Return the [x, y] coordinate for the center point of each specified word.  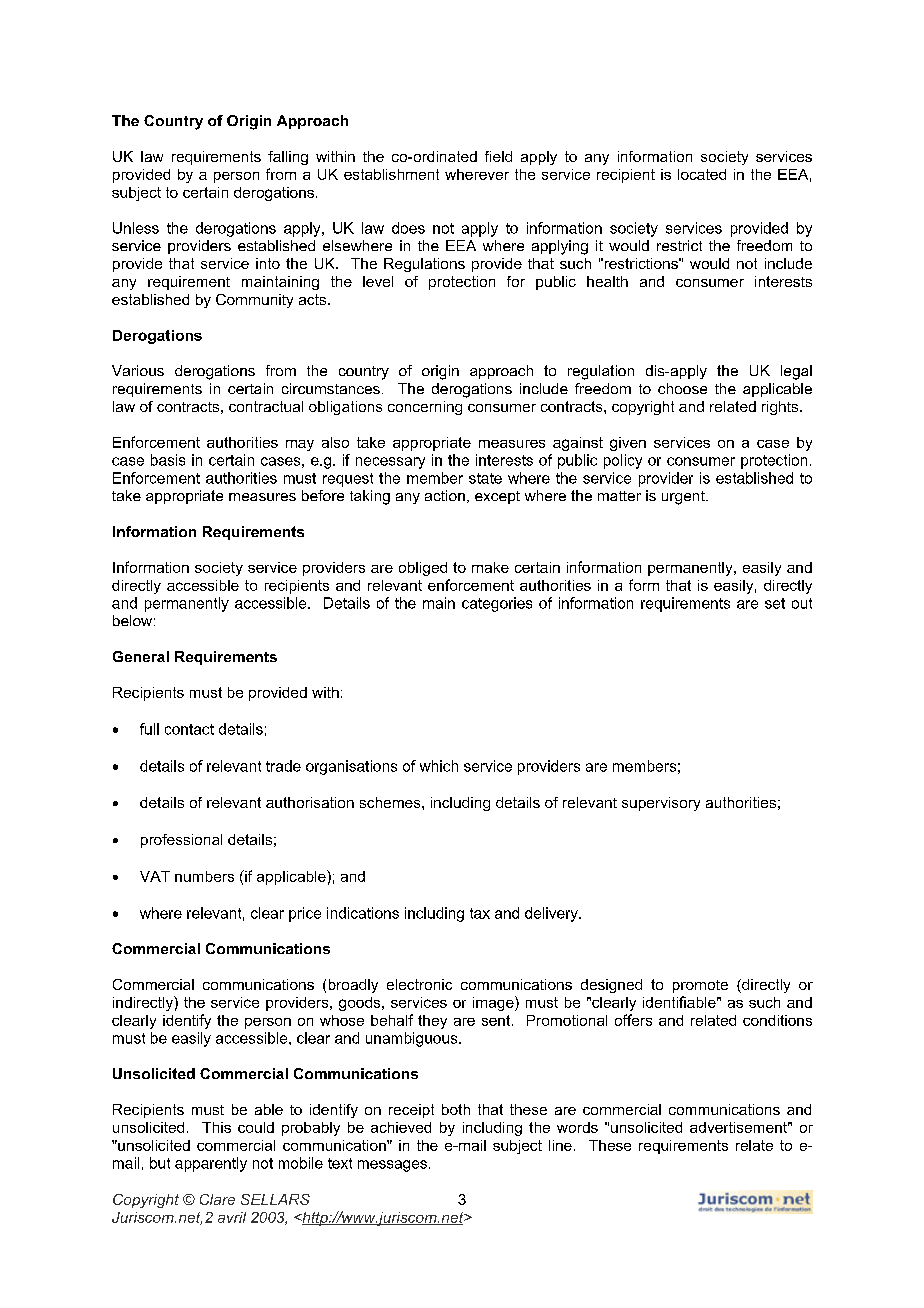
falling [288, 158]
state [485, 478]
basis [168, 460]
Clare [217, 1199]
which [439, 766]
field [498, 156]
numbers [204, 876]
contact [189, 729]
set [775, 603]
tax [480, 913]
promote [700, 986]
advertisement [740, 1127]
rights [781, 408]
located [702, 174]
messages [392, 1166]
